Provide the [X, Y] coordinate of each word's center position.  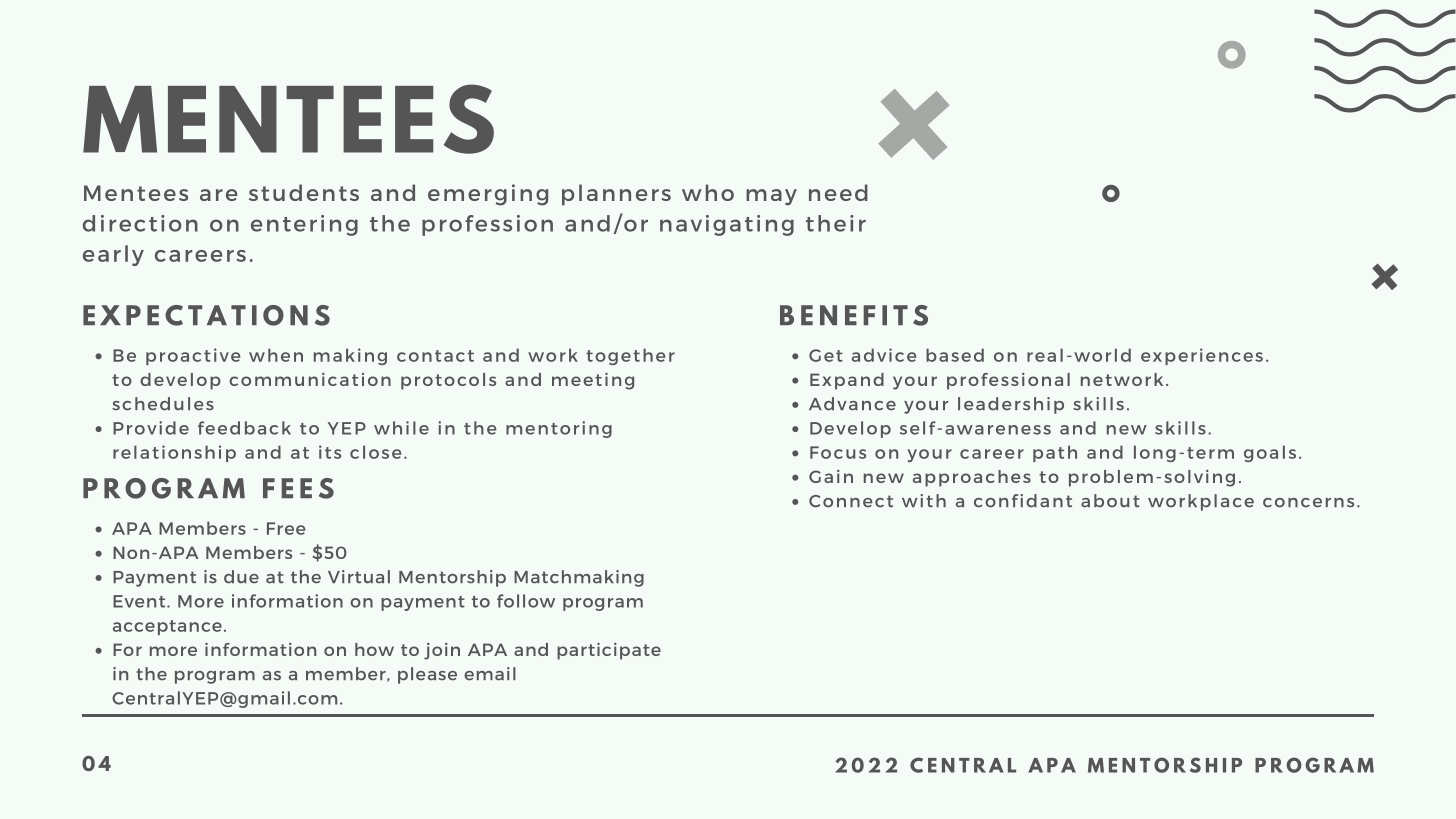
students [304, 192]
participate [609, 651]
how [374, 649]
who [708, 192]
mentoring [559, 429]
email [490, 674]
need [838, 192]
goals [1270, 453]
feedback [244, 428]
